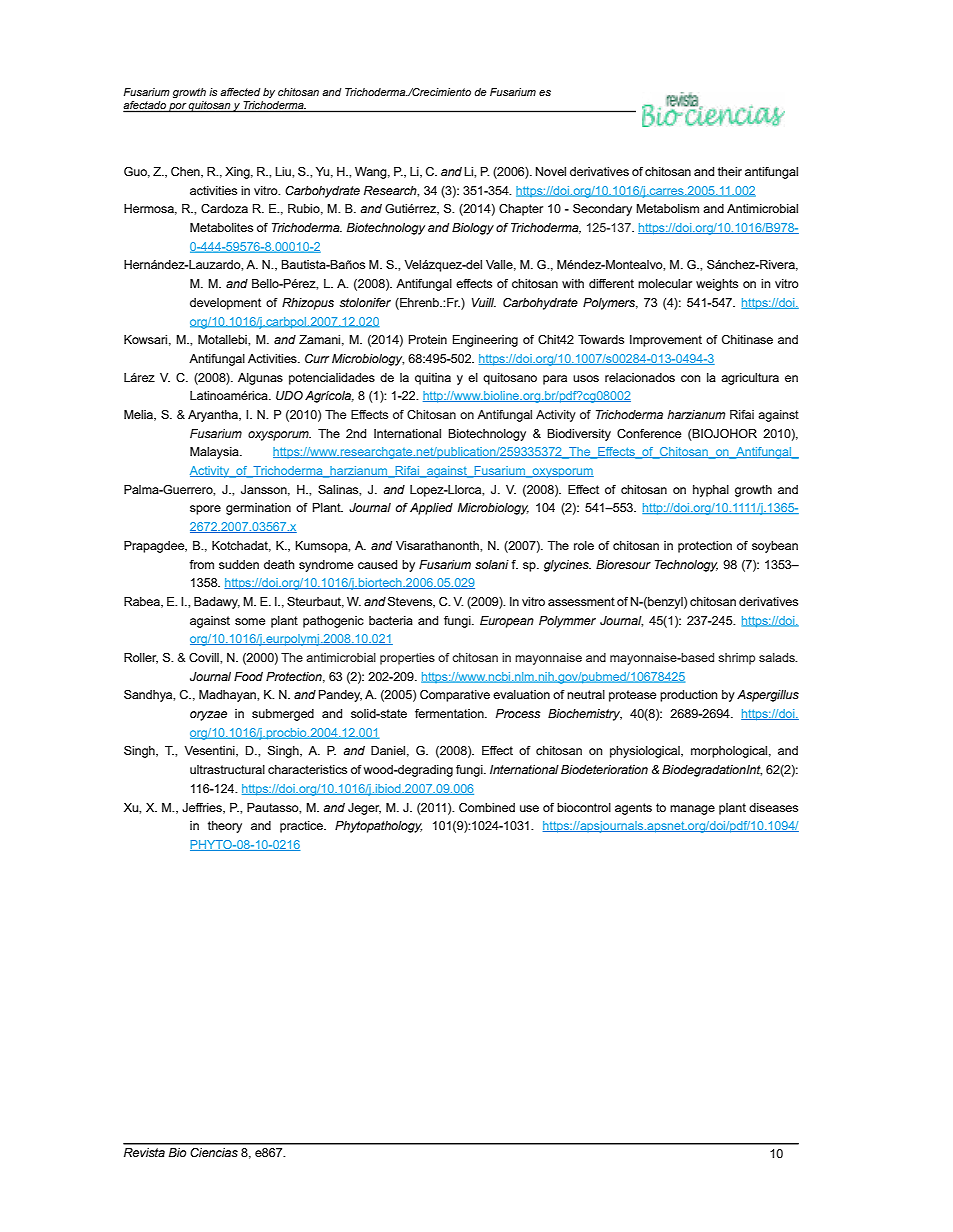 Image resolution: width=953 pixels, height=1232 pixels. Describe the element at coordinates (215, 453) in the image. I see `Malaysia` at that location.
